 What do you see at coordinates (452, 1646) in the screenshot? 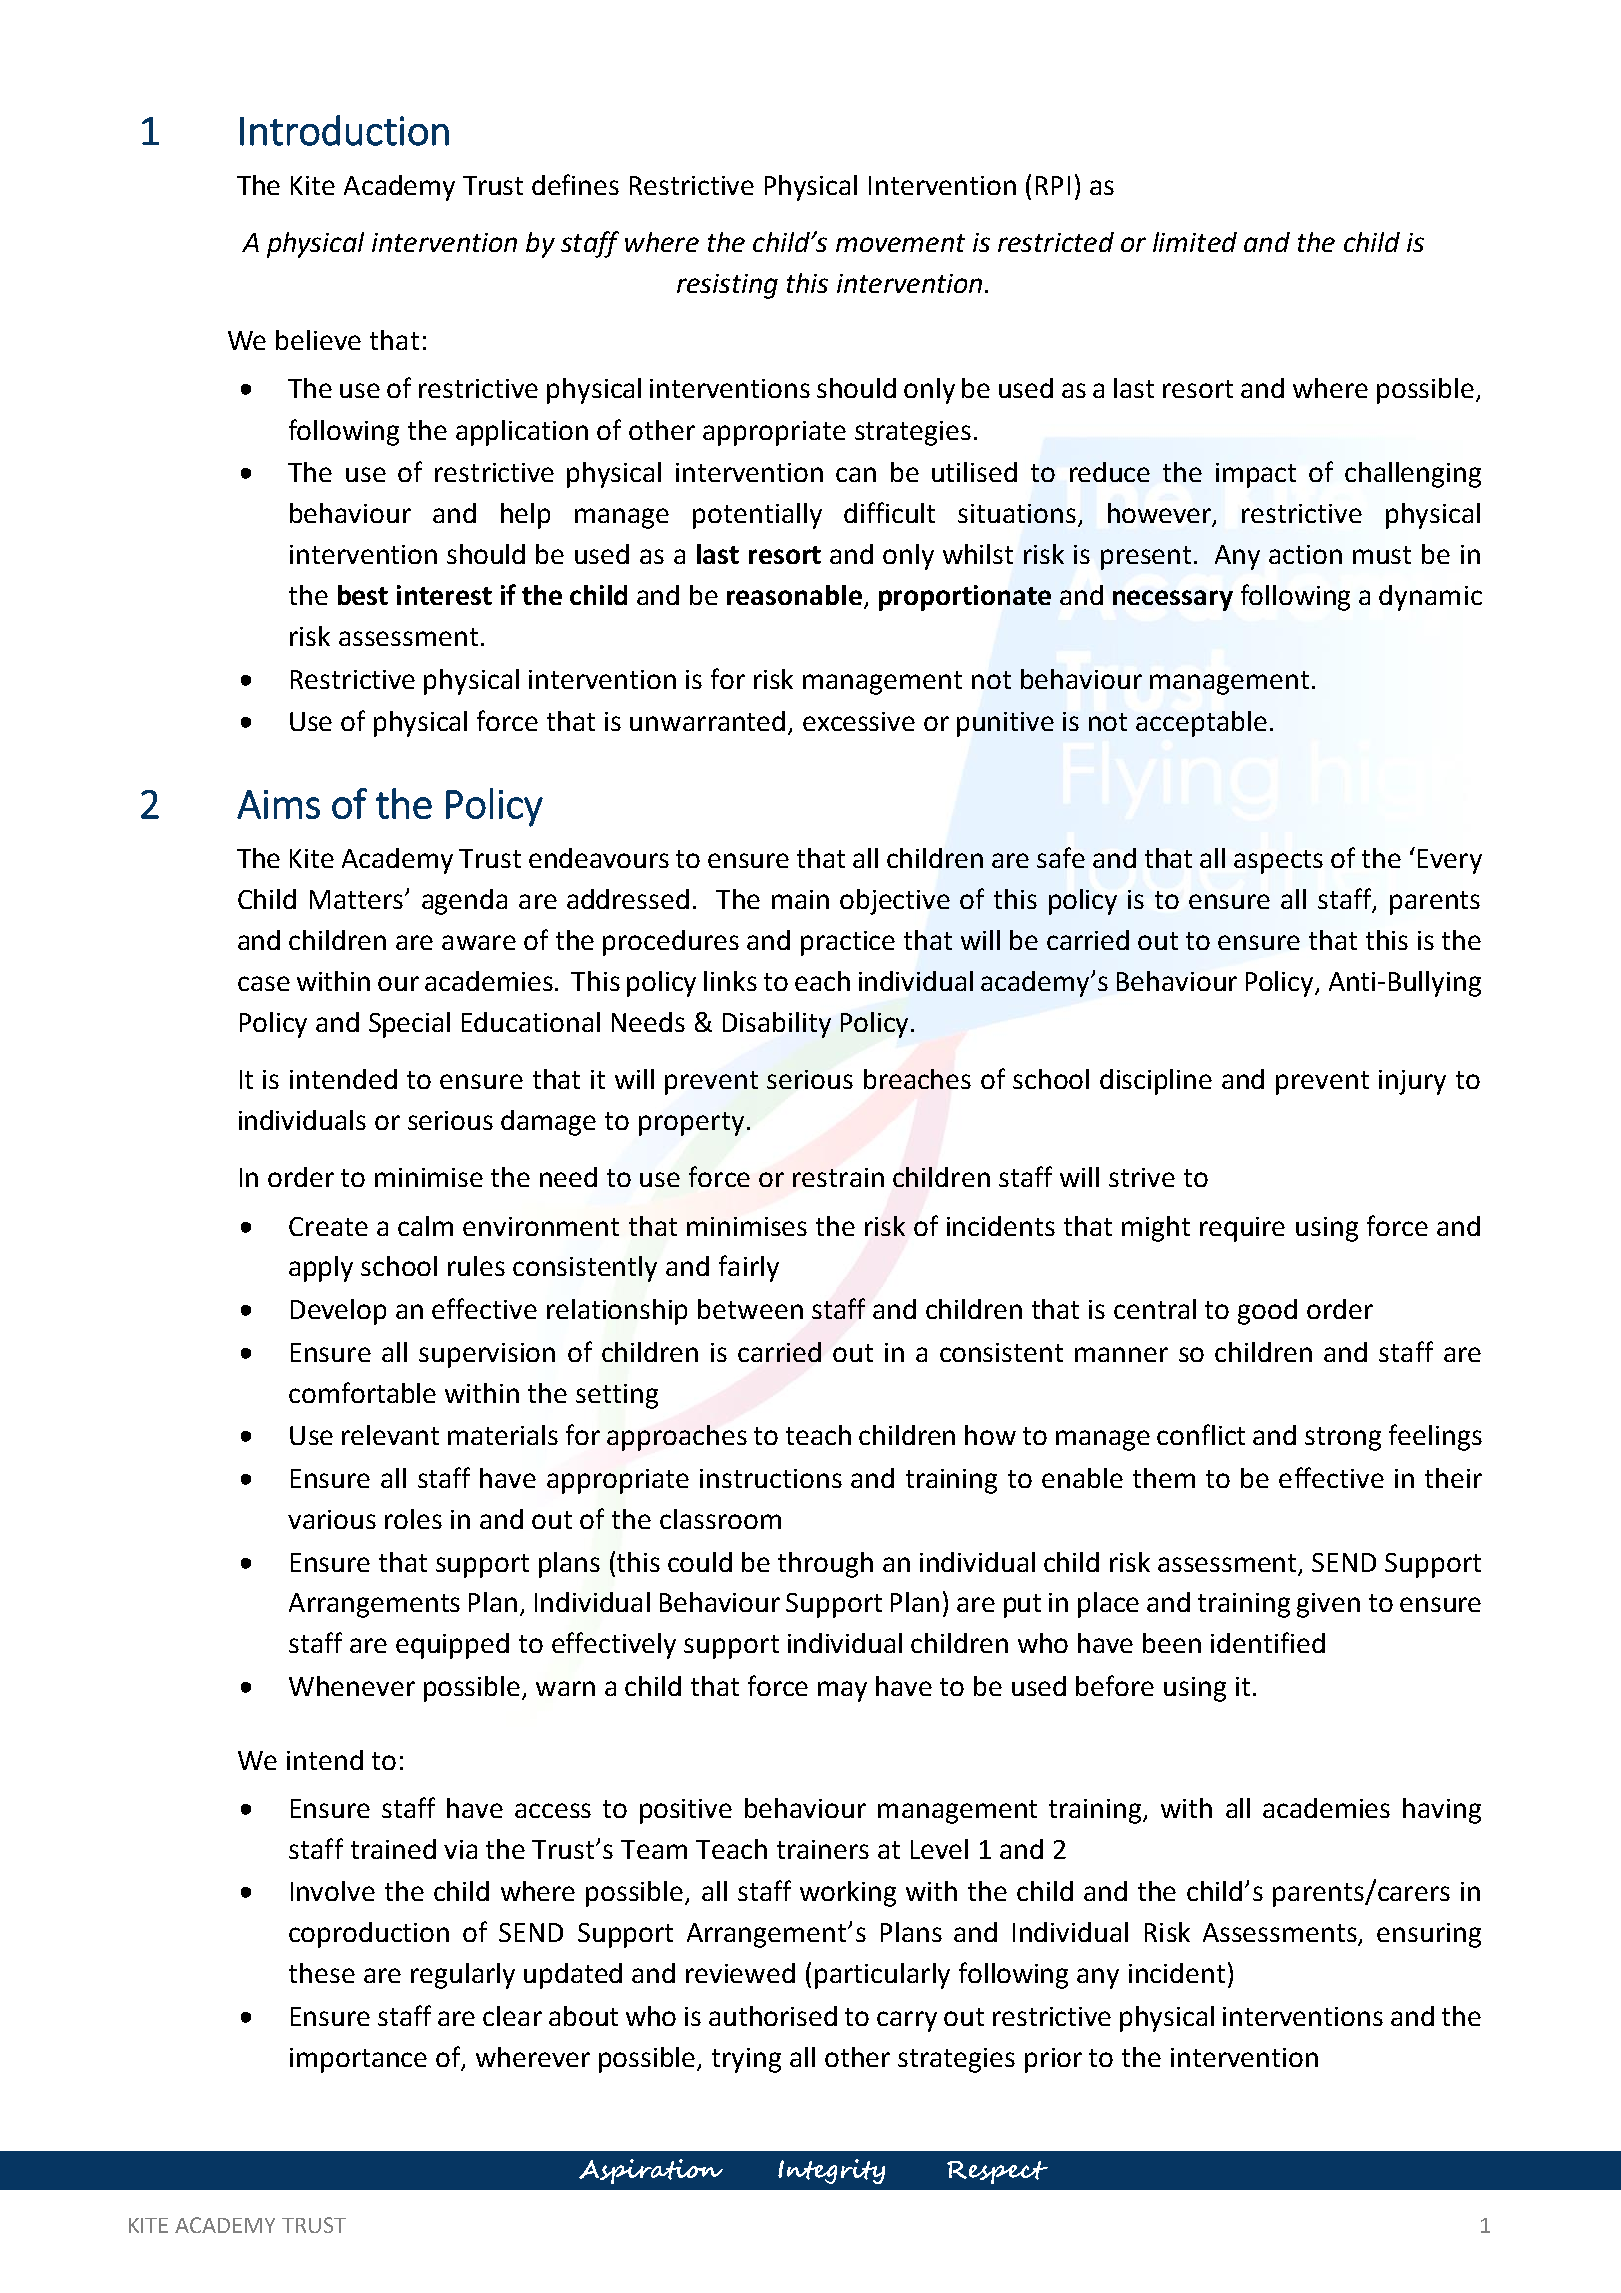
I see `equipped` at bounding box center [452, 1646].
